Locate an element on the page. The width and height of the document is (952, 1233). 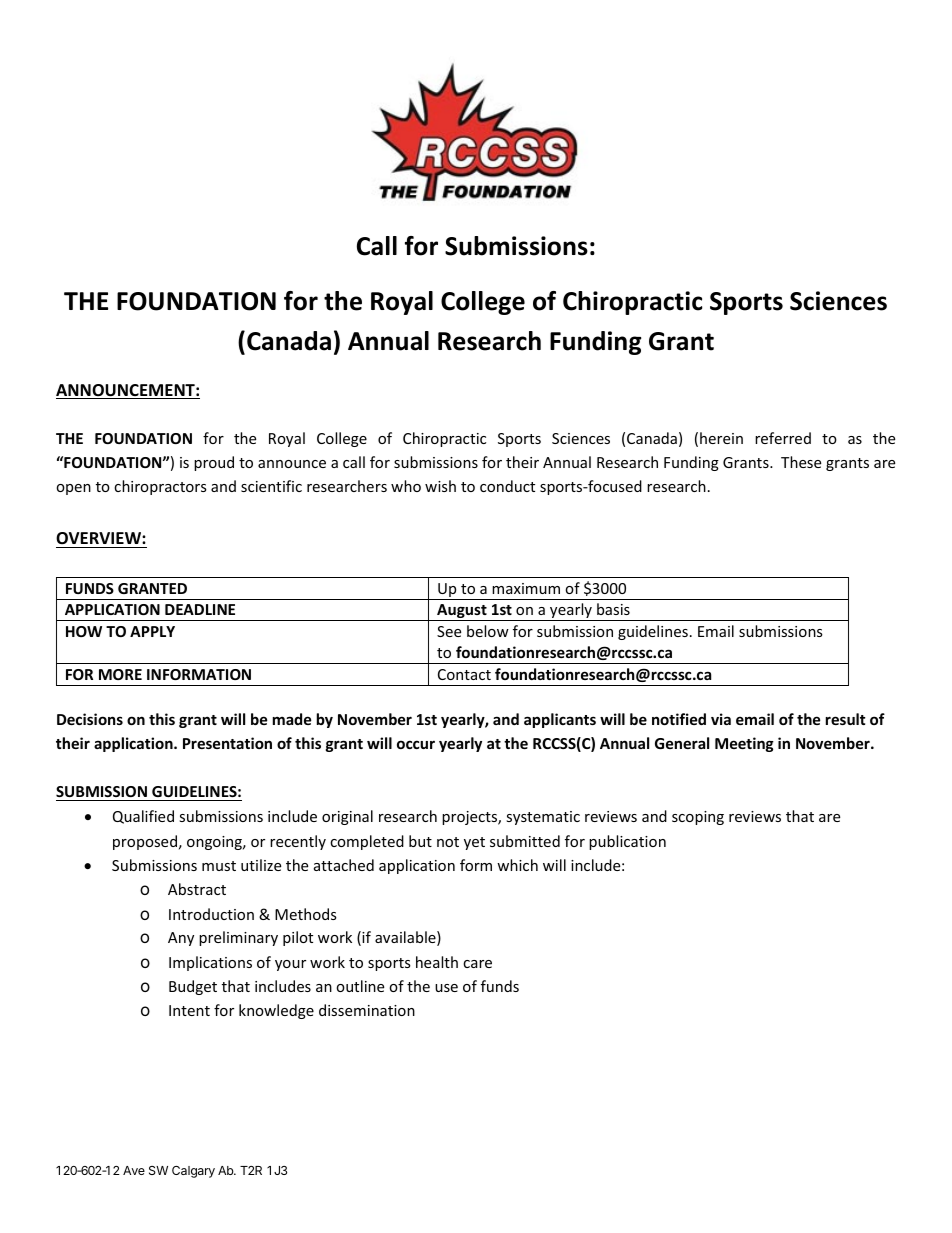
care is located at coordinates (477, 964).
